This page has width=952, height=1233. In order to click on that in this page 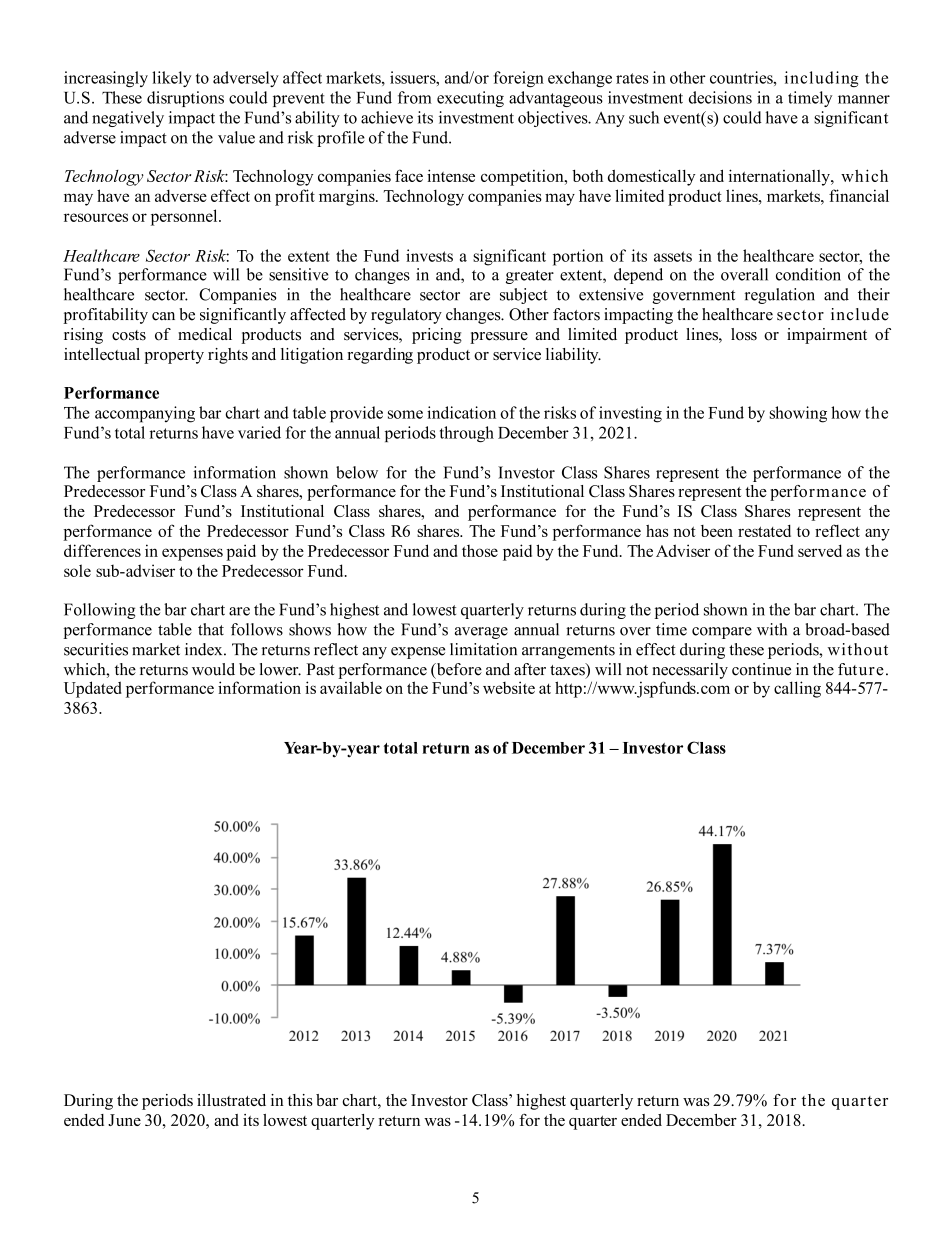, I will do `click(211, 629)`.
